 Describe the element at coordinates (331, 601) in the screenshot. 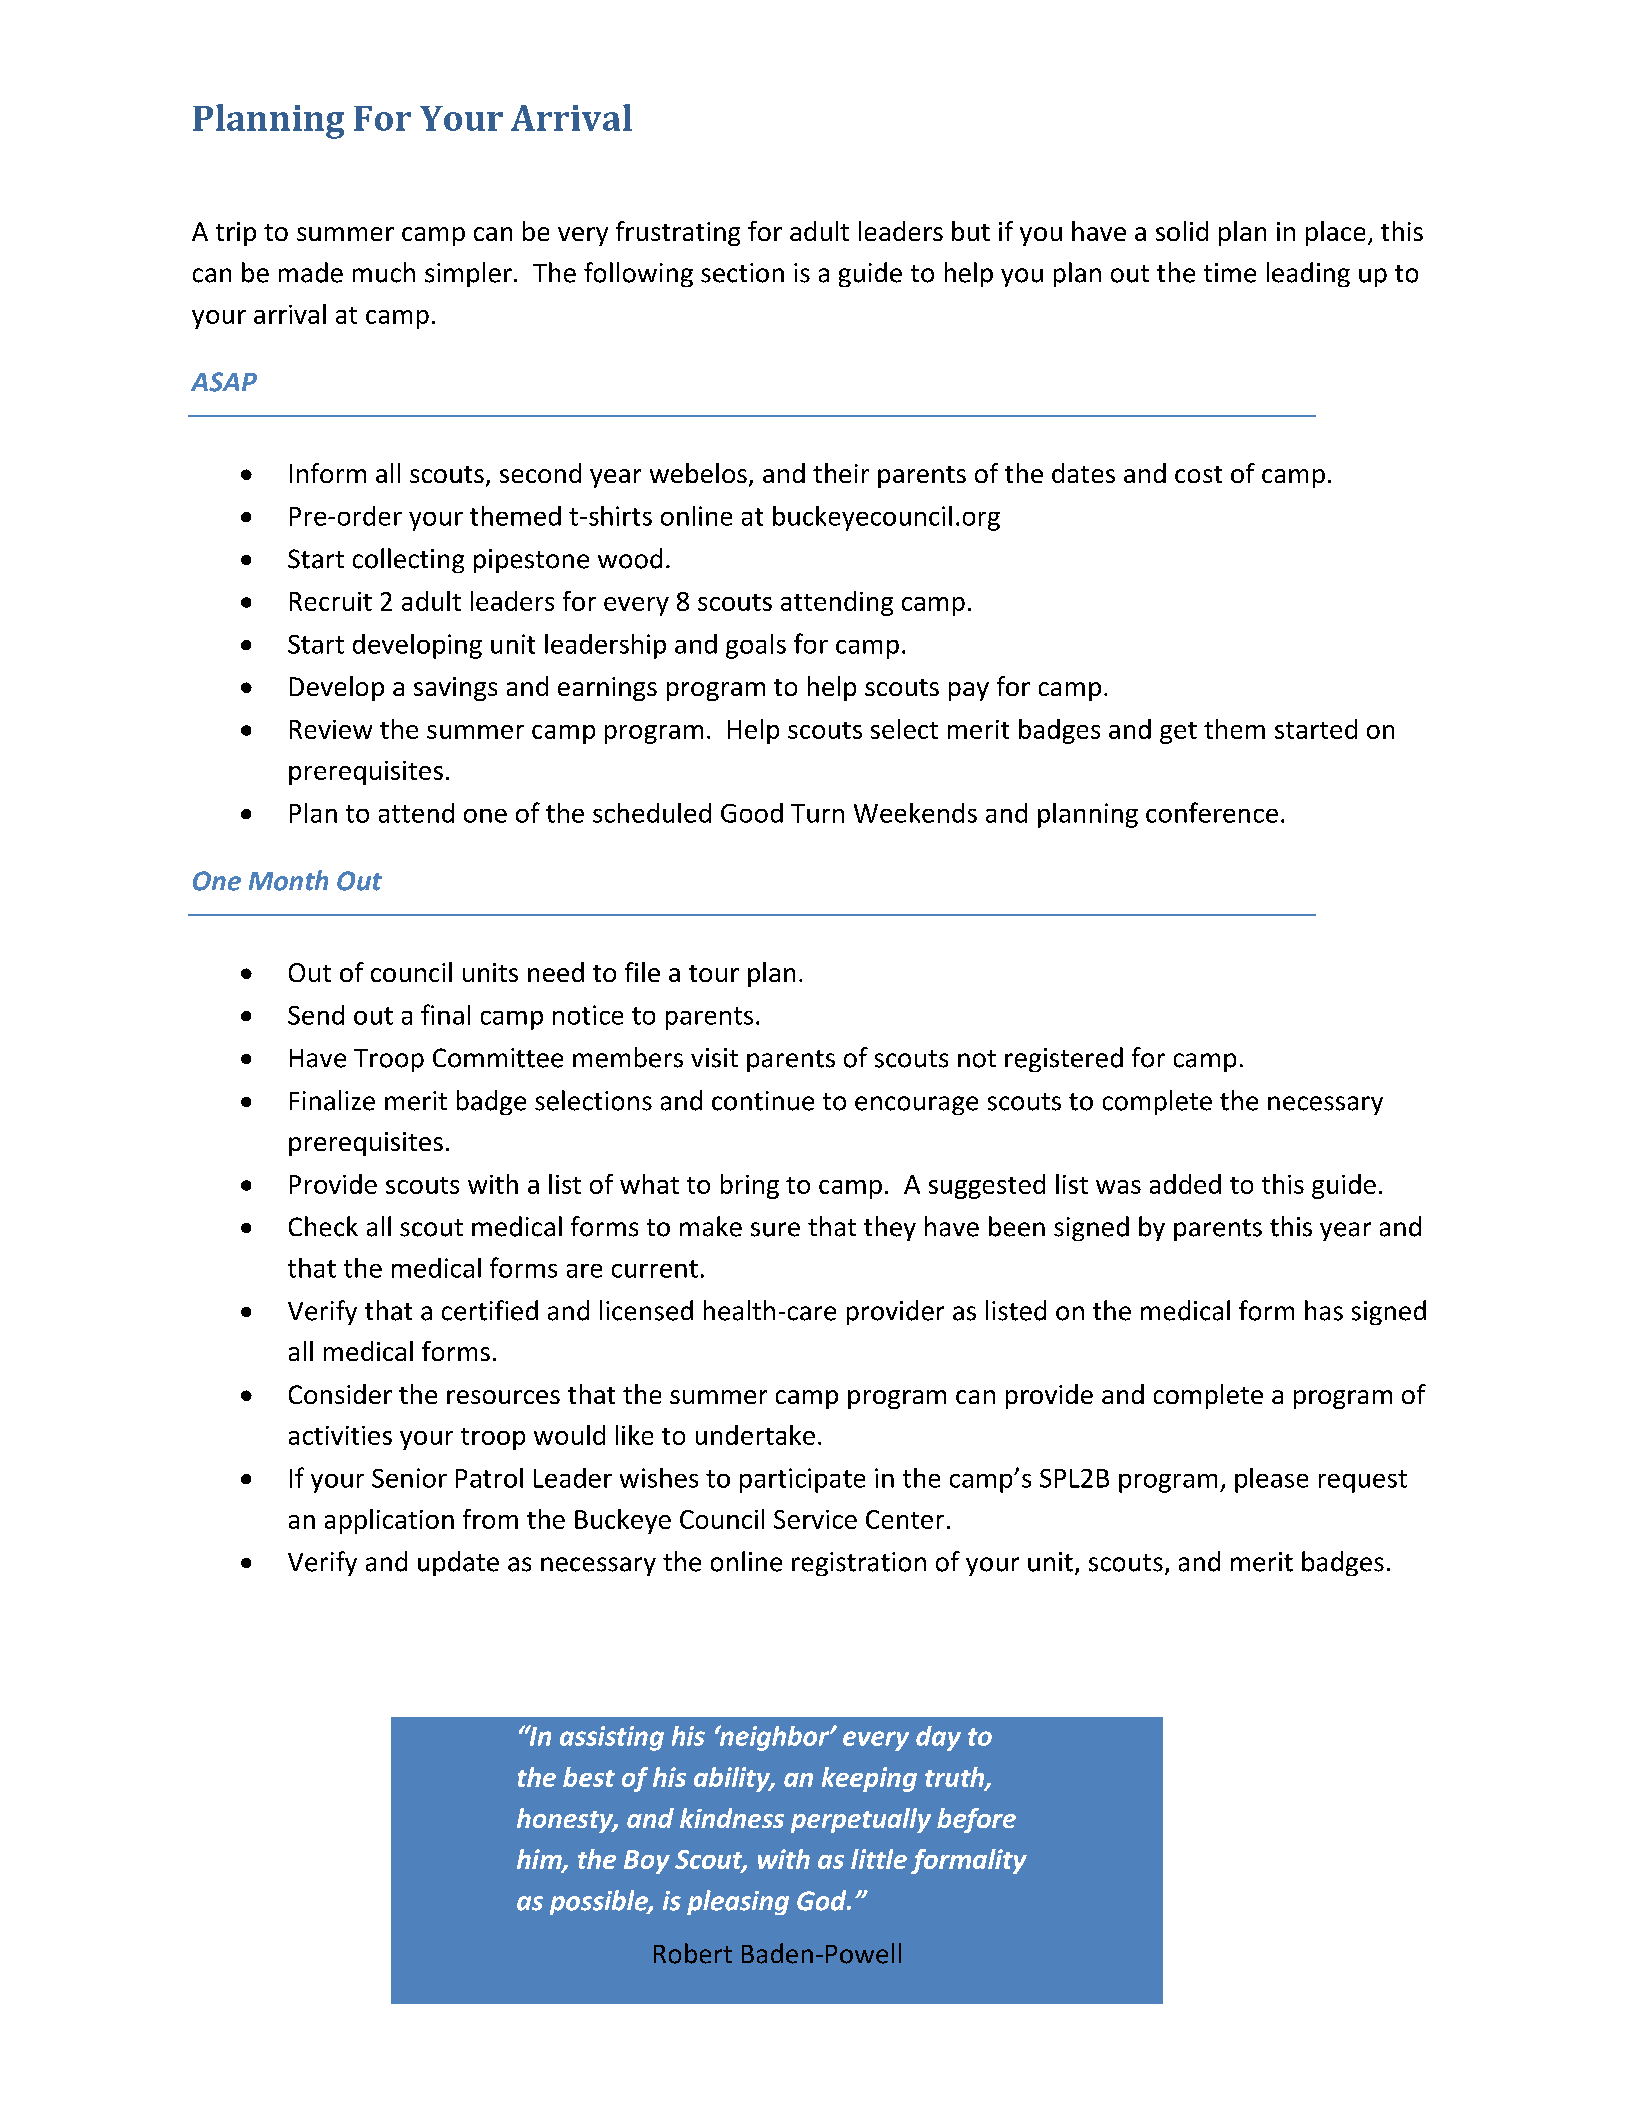

I see `Recruit` at that location.
